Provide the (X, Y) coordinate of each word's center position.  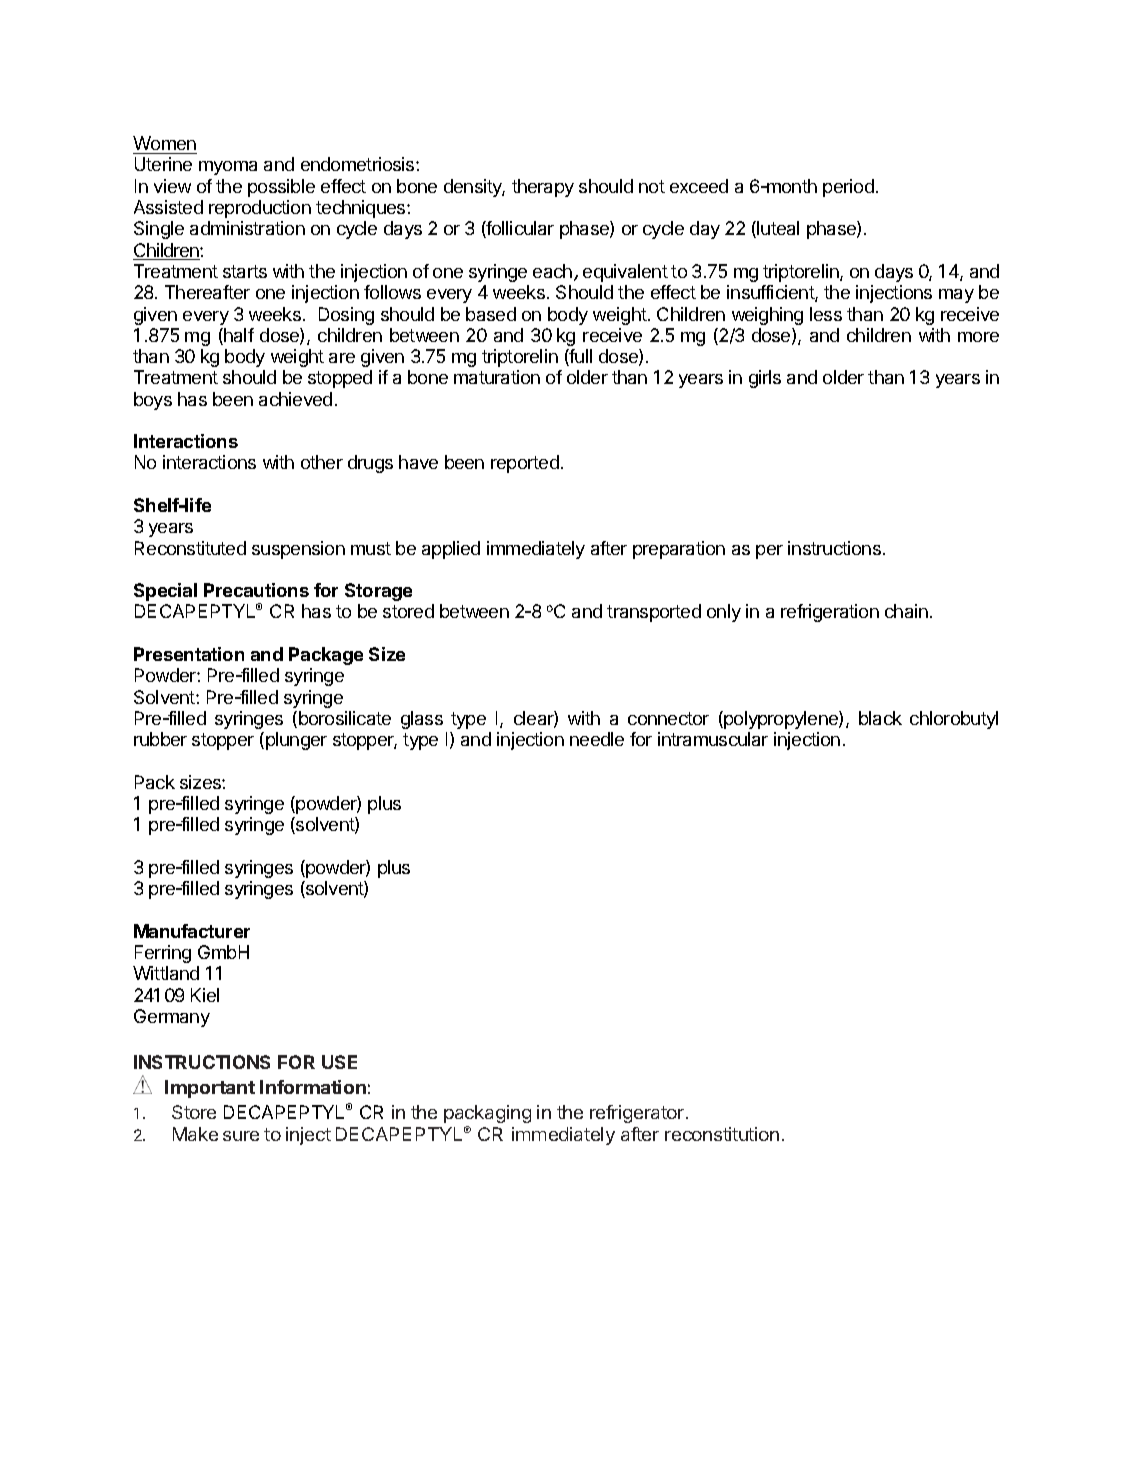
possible (281, 188)
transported (654, 613)
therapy (543, 188)
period (848, 188)
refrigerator (637, 1114)
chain (906, 611)
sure (241, 1136)
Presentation (189, 654)
